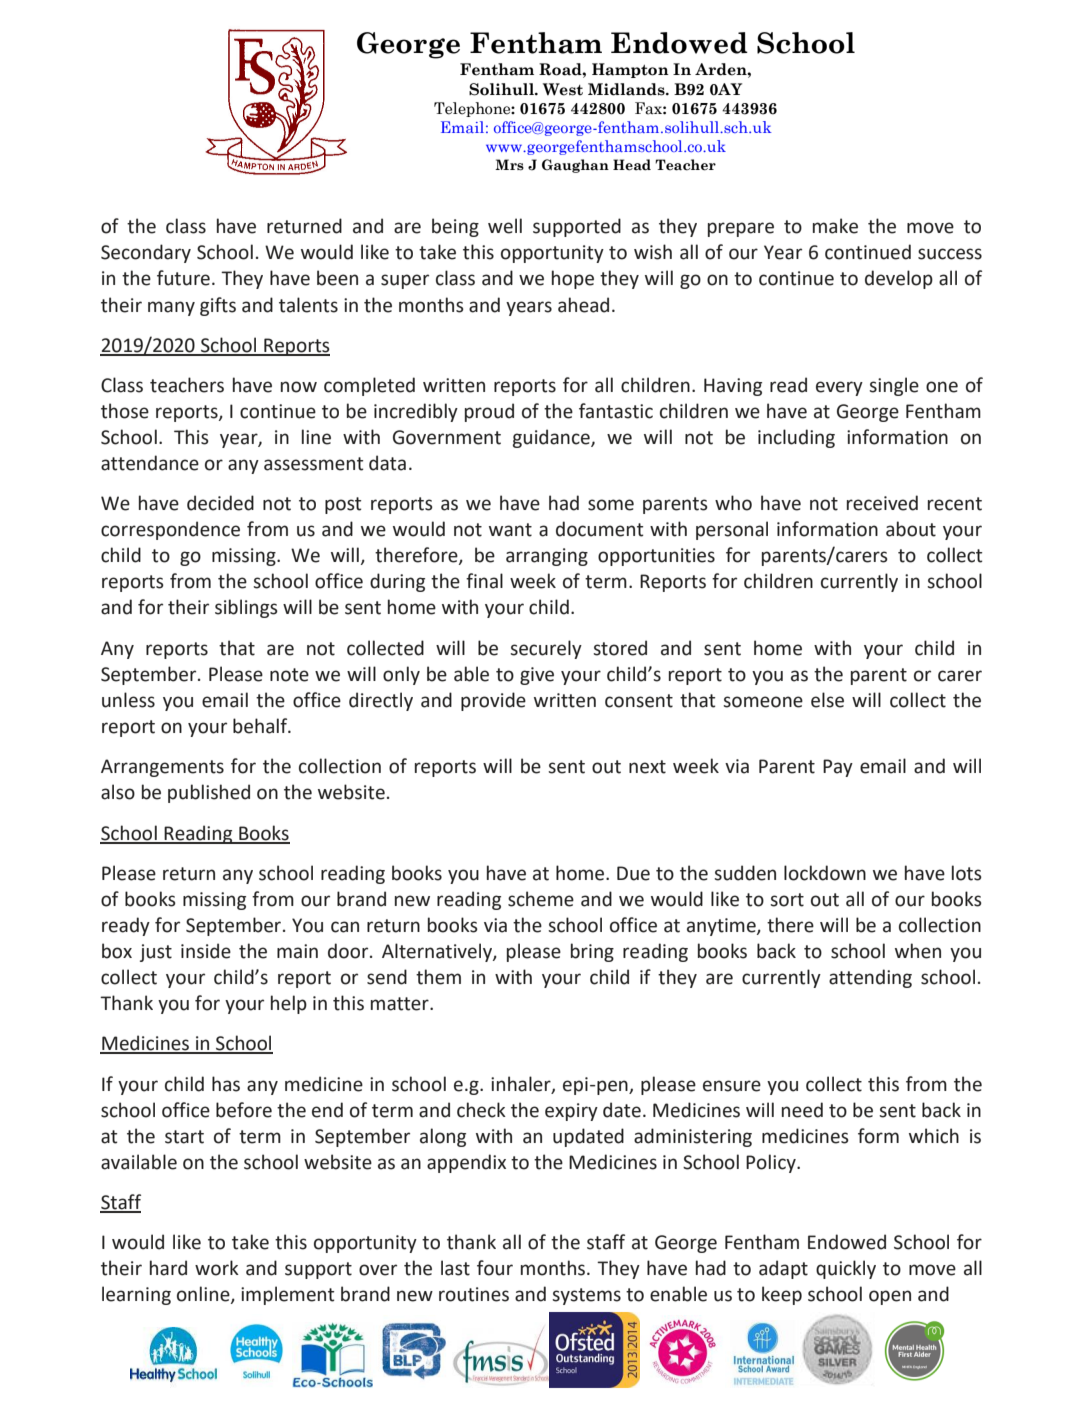 Image resolution: width=1088 pixels, height=1408 pixels. I want to click on West, so click(563, 89).
